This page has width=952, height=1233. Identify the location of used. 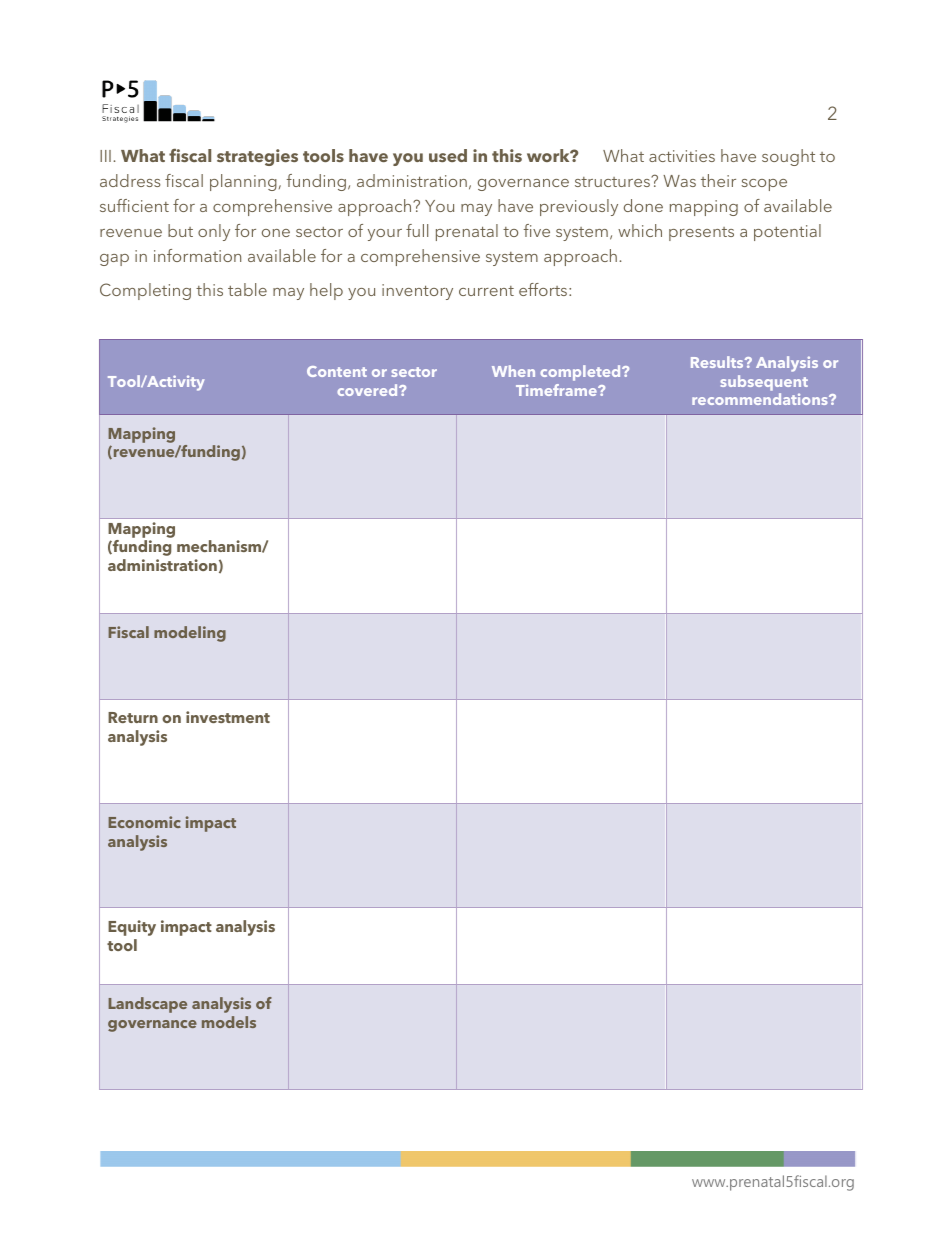
(448, 155).
